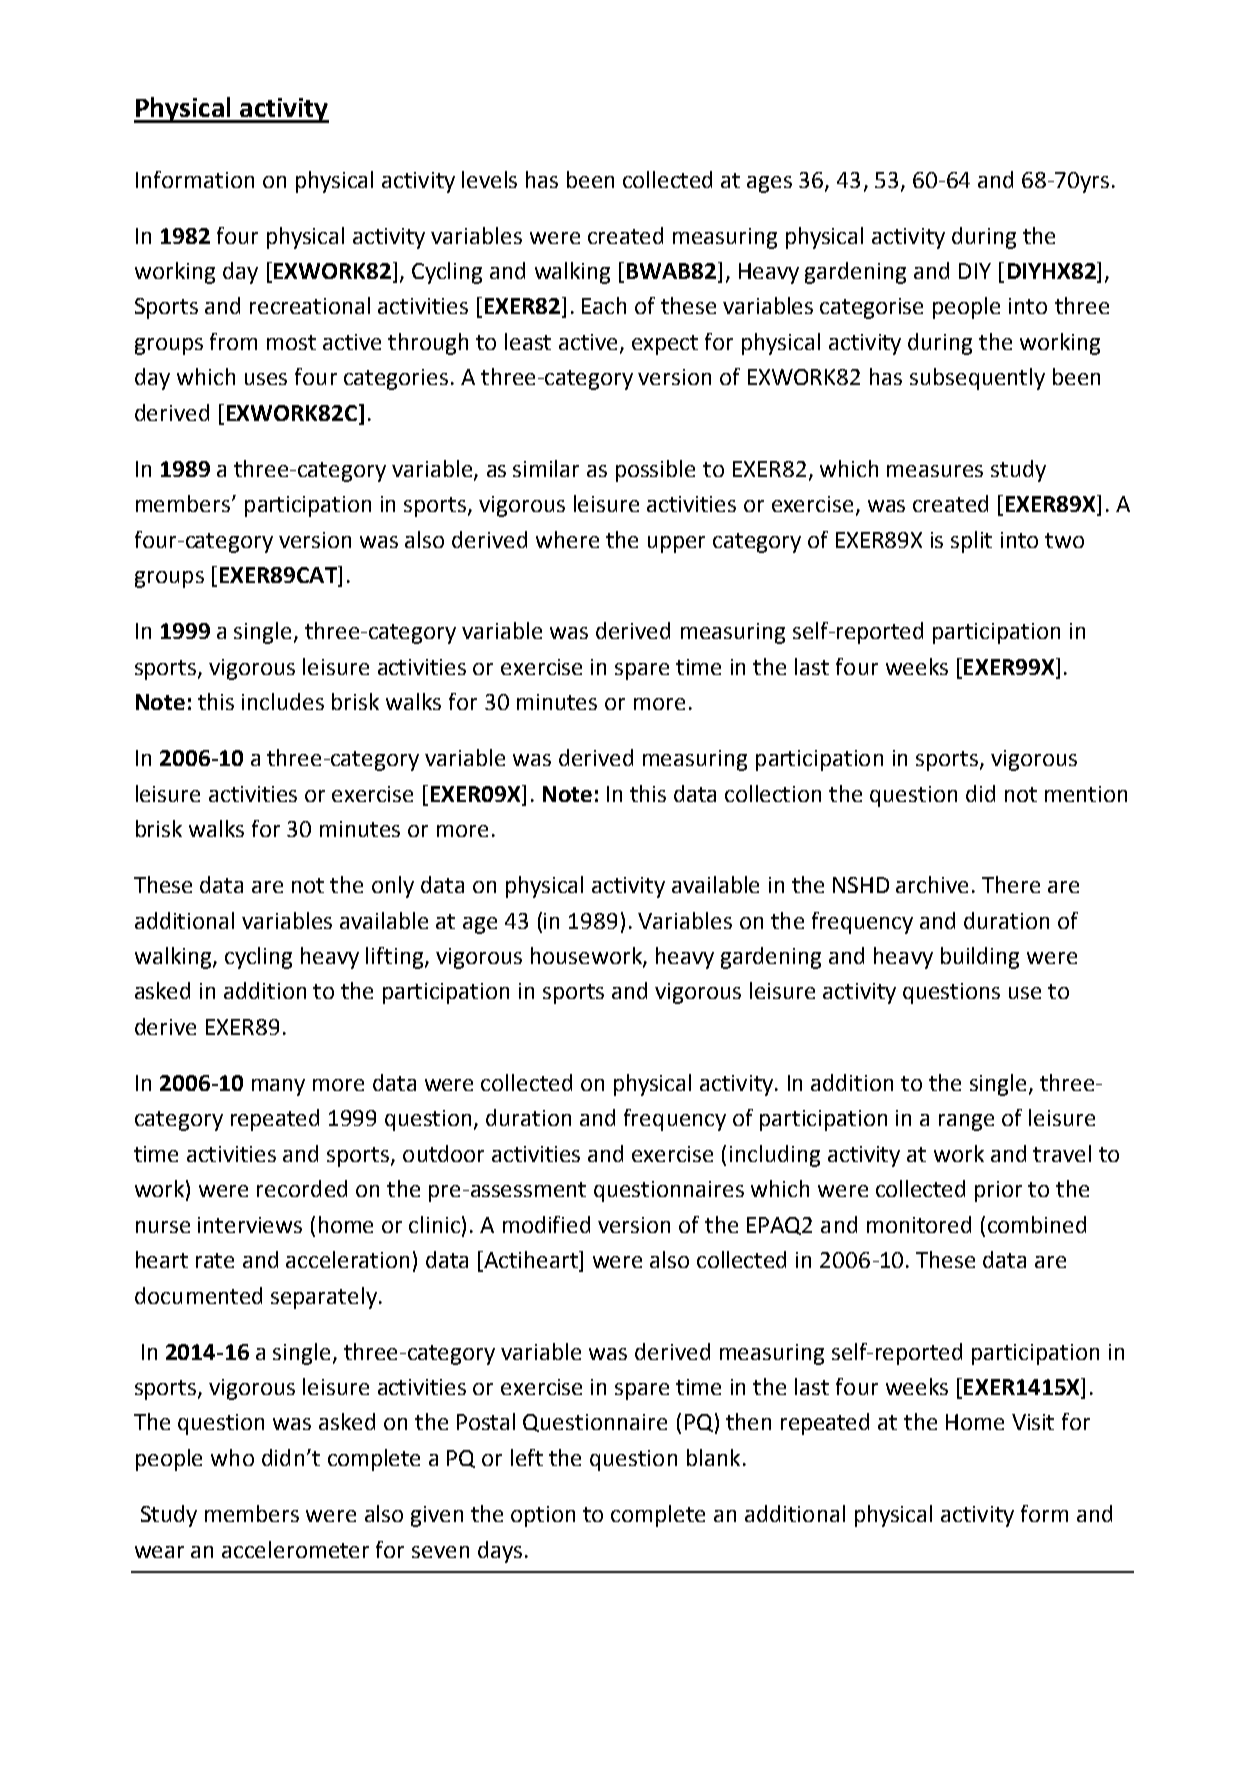 This screenshot has width=1249, height=1767. Describe the element at coordinates (604, 305) in the screenshot. I see `Each` at that location.
